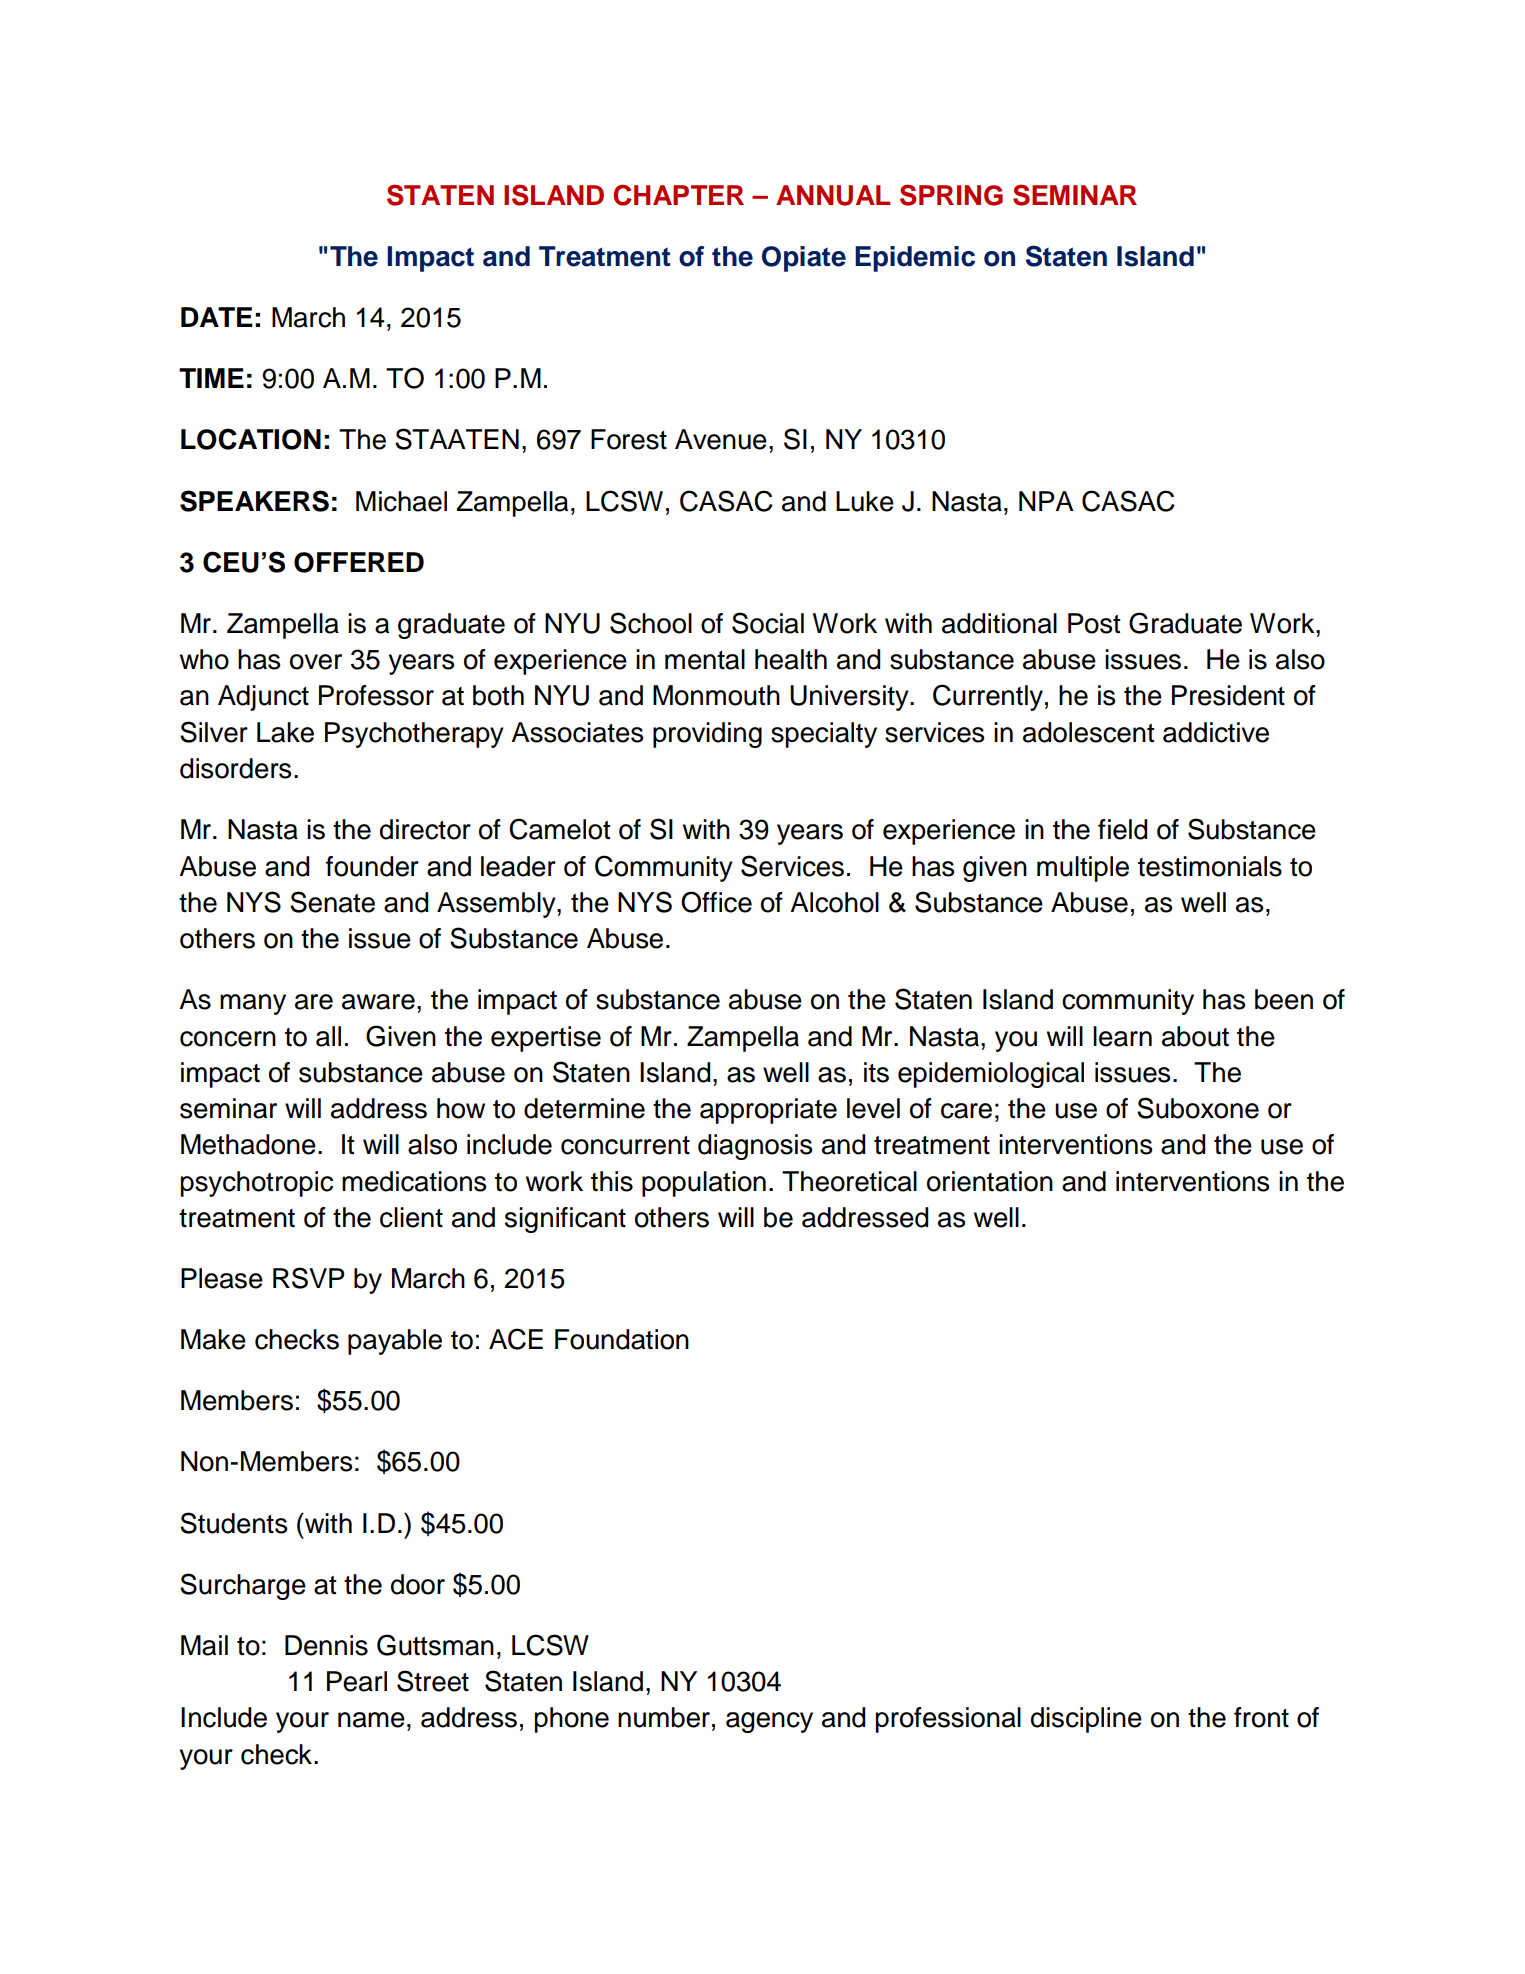  Describe the element at coordinates (357, 1681) in the screenshot. I see `Pearl` at that location.
